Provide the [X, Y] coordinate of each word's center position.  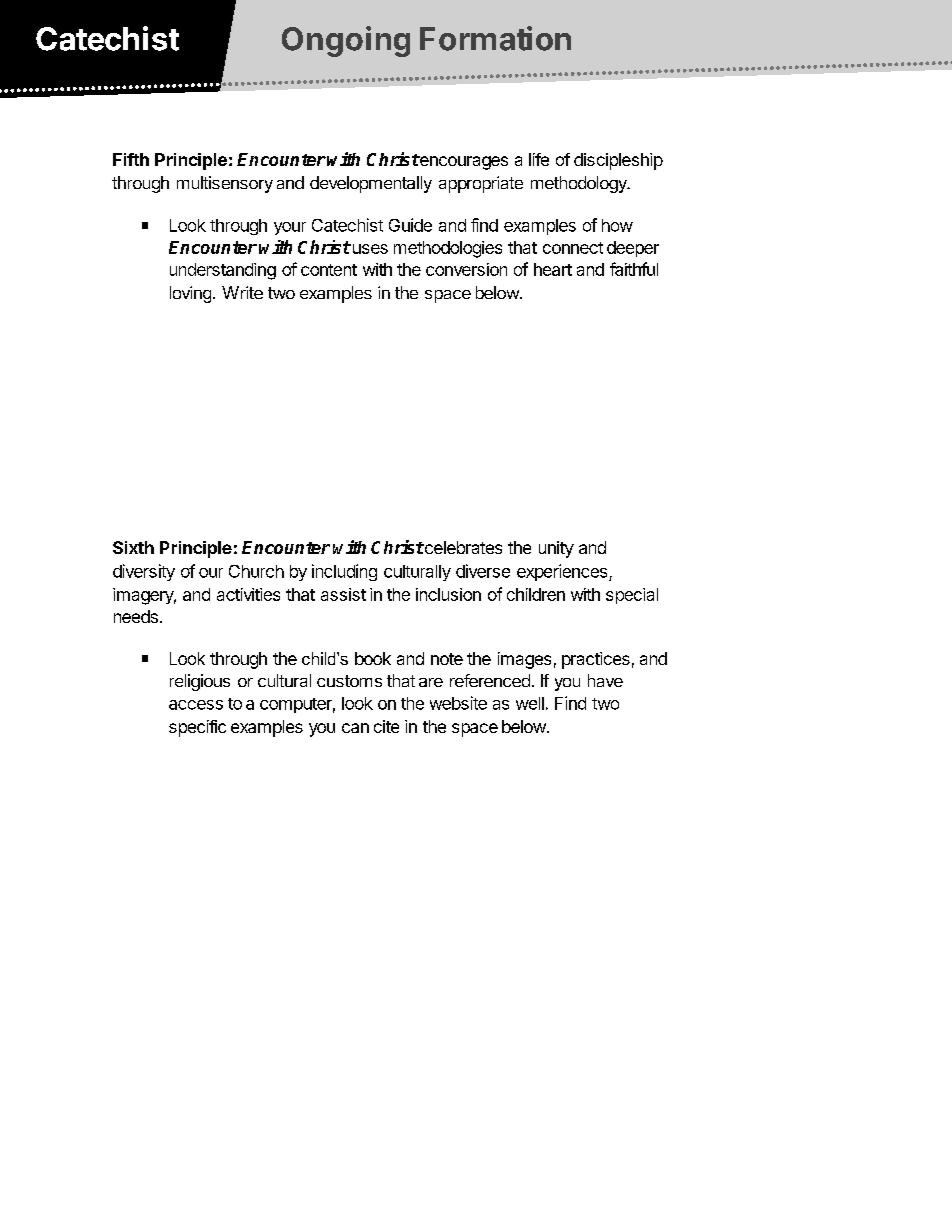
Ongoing [346, 41]
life [539, 159]
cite [386, 726]
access [196, 705]
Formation [495, 38]
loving [190, 294]
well [530, 703]
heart [553, 269]
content [329, 270]
